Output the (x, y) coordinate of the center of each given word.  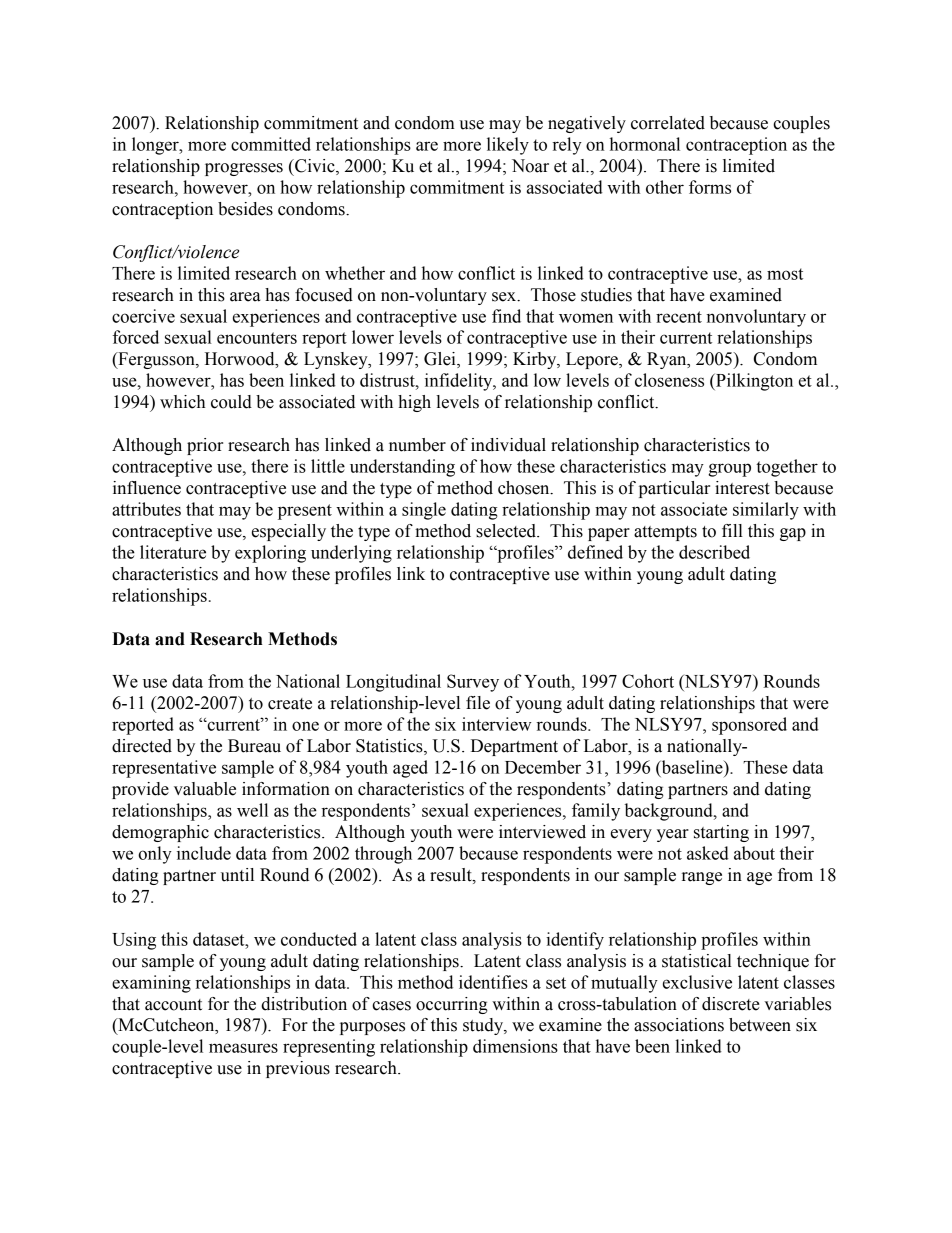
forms (710, 187)
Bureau (254, 746)
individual (508, 445)
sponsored (749, 726)
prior (205, 446)
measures (243, 1048)
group (729, 470)
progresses (244, 169)
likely (508, 146)
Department (514, 747)
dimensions (515, 1046)
